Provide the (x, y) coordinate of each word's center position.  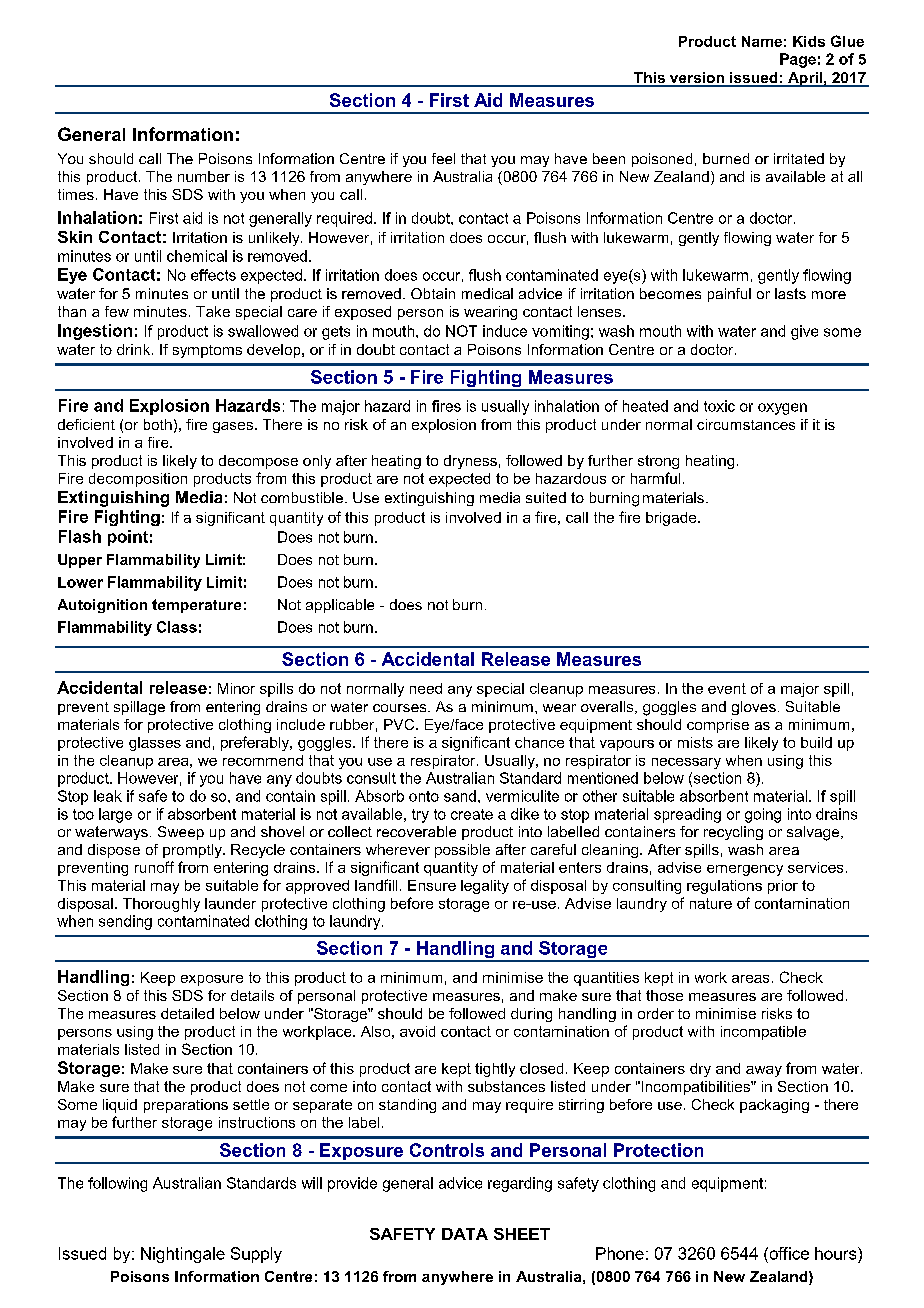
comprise (718, 726)
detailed (187, 1013)
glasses (155, 744)
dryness (470, 462)
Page (798, 60)
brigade (672, 519)
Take (213, 311)
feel (443, 158)
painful (729, 295)
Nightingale (183, 1255)
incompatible (763, 1033)
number (204, 176)
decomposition (138, 480)
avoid (417, 1031)
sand (460, 796)
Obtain (433, 293)
